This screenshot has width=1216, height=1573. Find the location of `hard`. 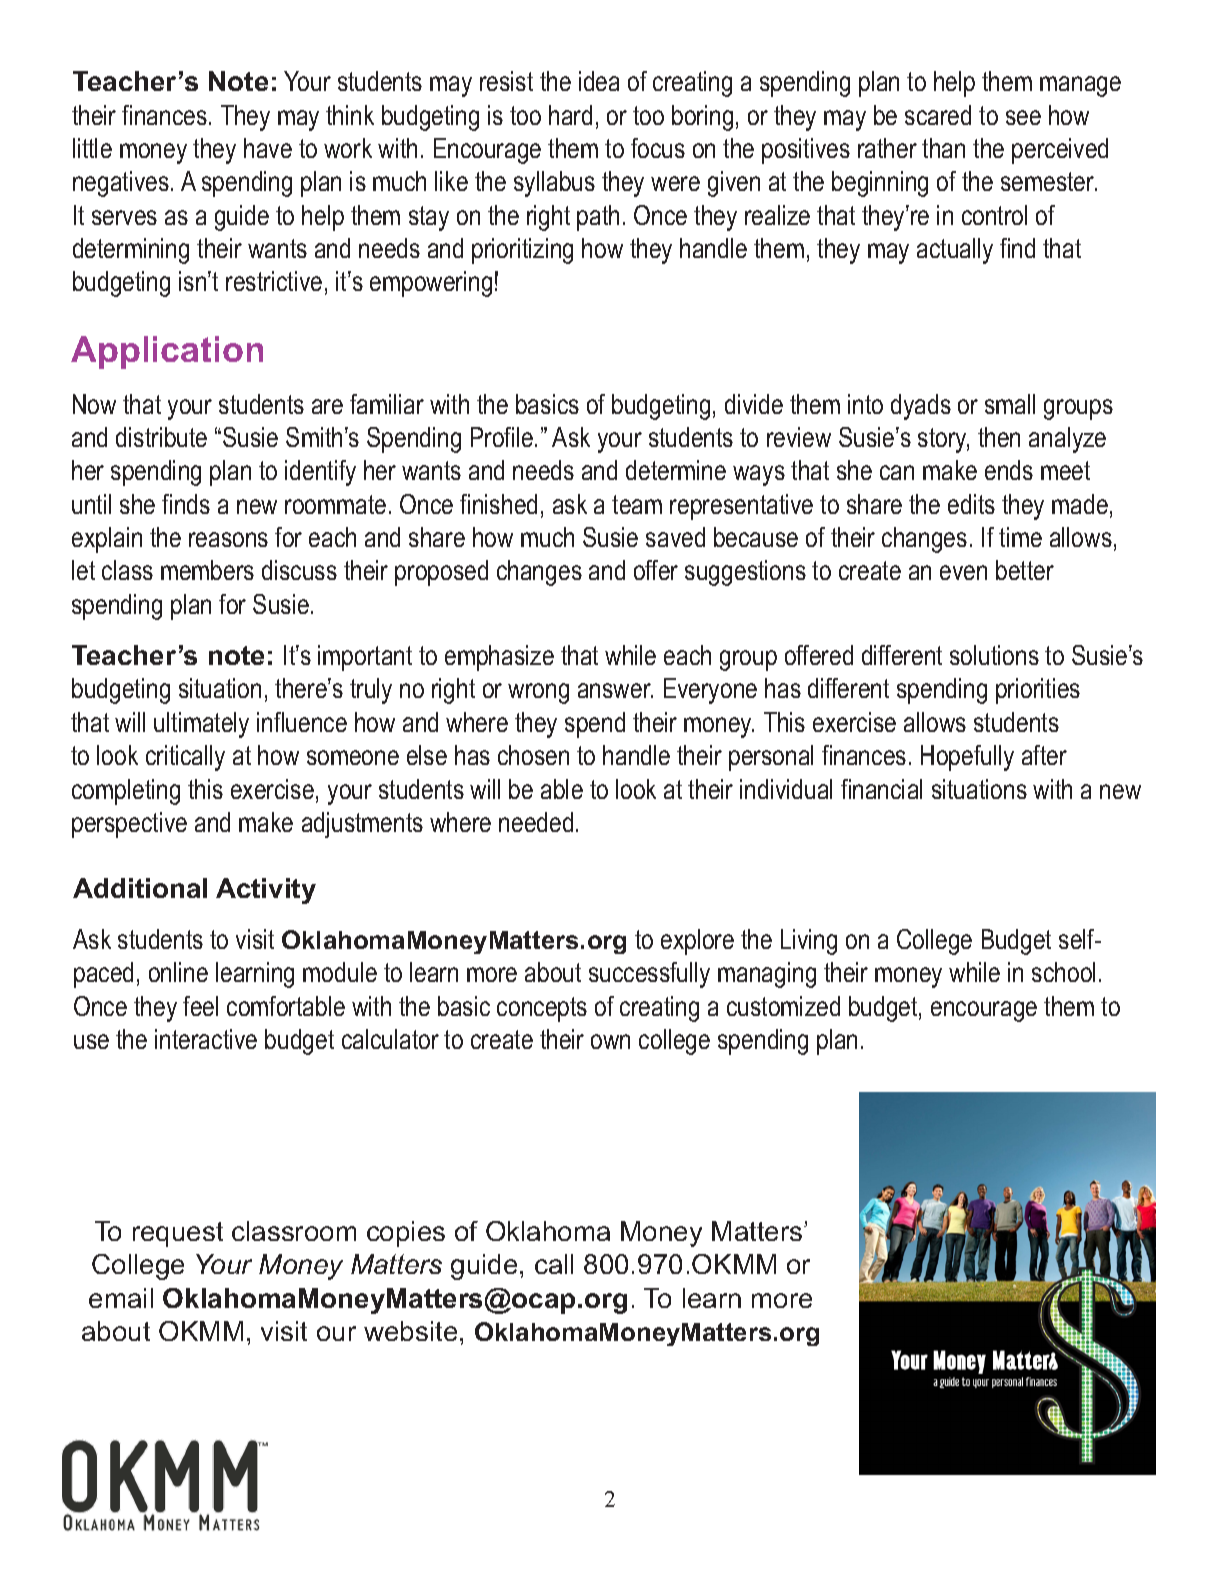

hard is located at coordinates (570, 115).
